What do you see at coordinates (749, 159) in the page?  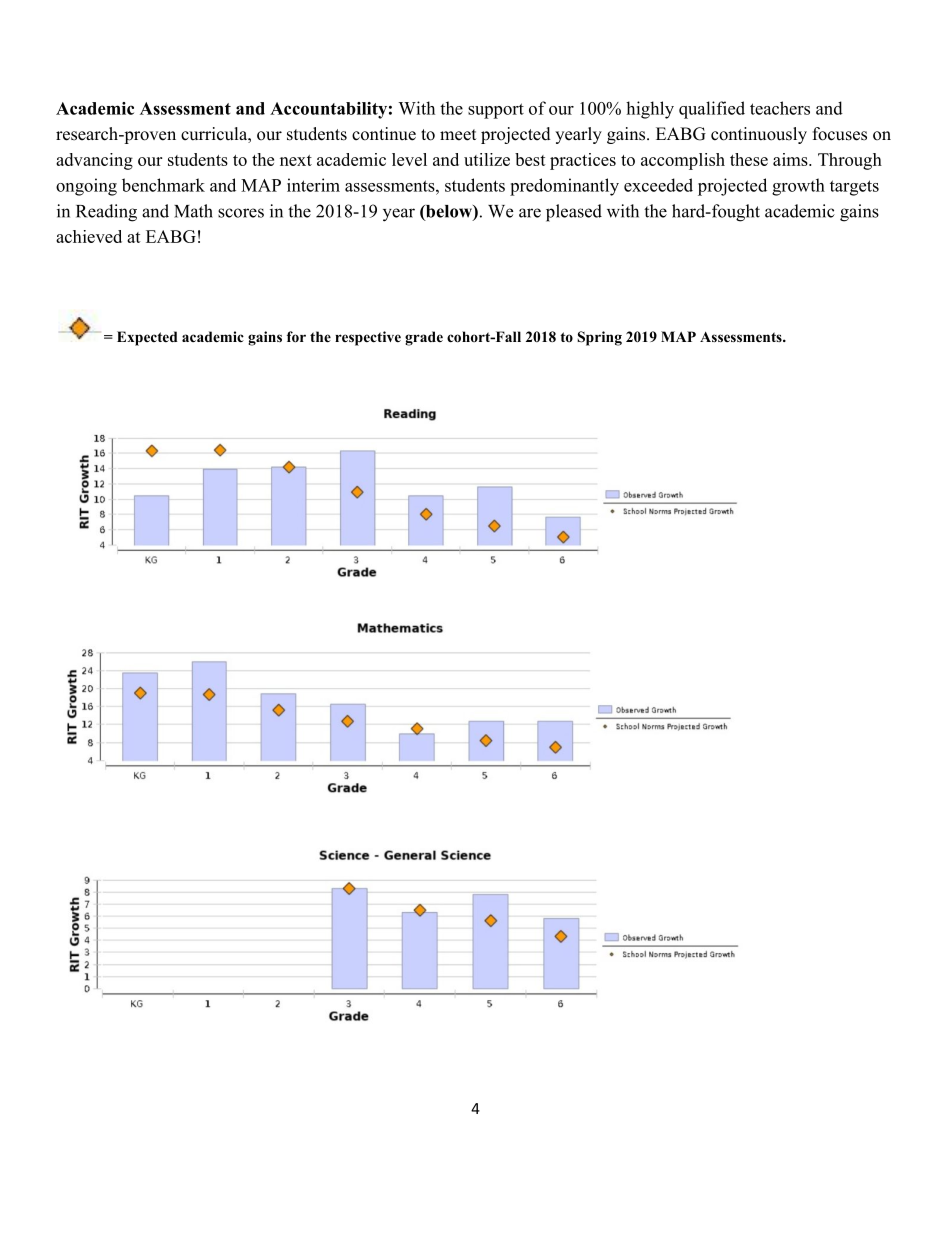 I see `these` at bounding box center [749, 159].
